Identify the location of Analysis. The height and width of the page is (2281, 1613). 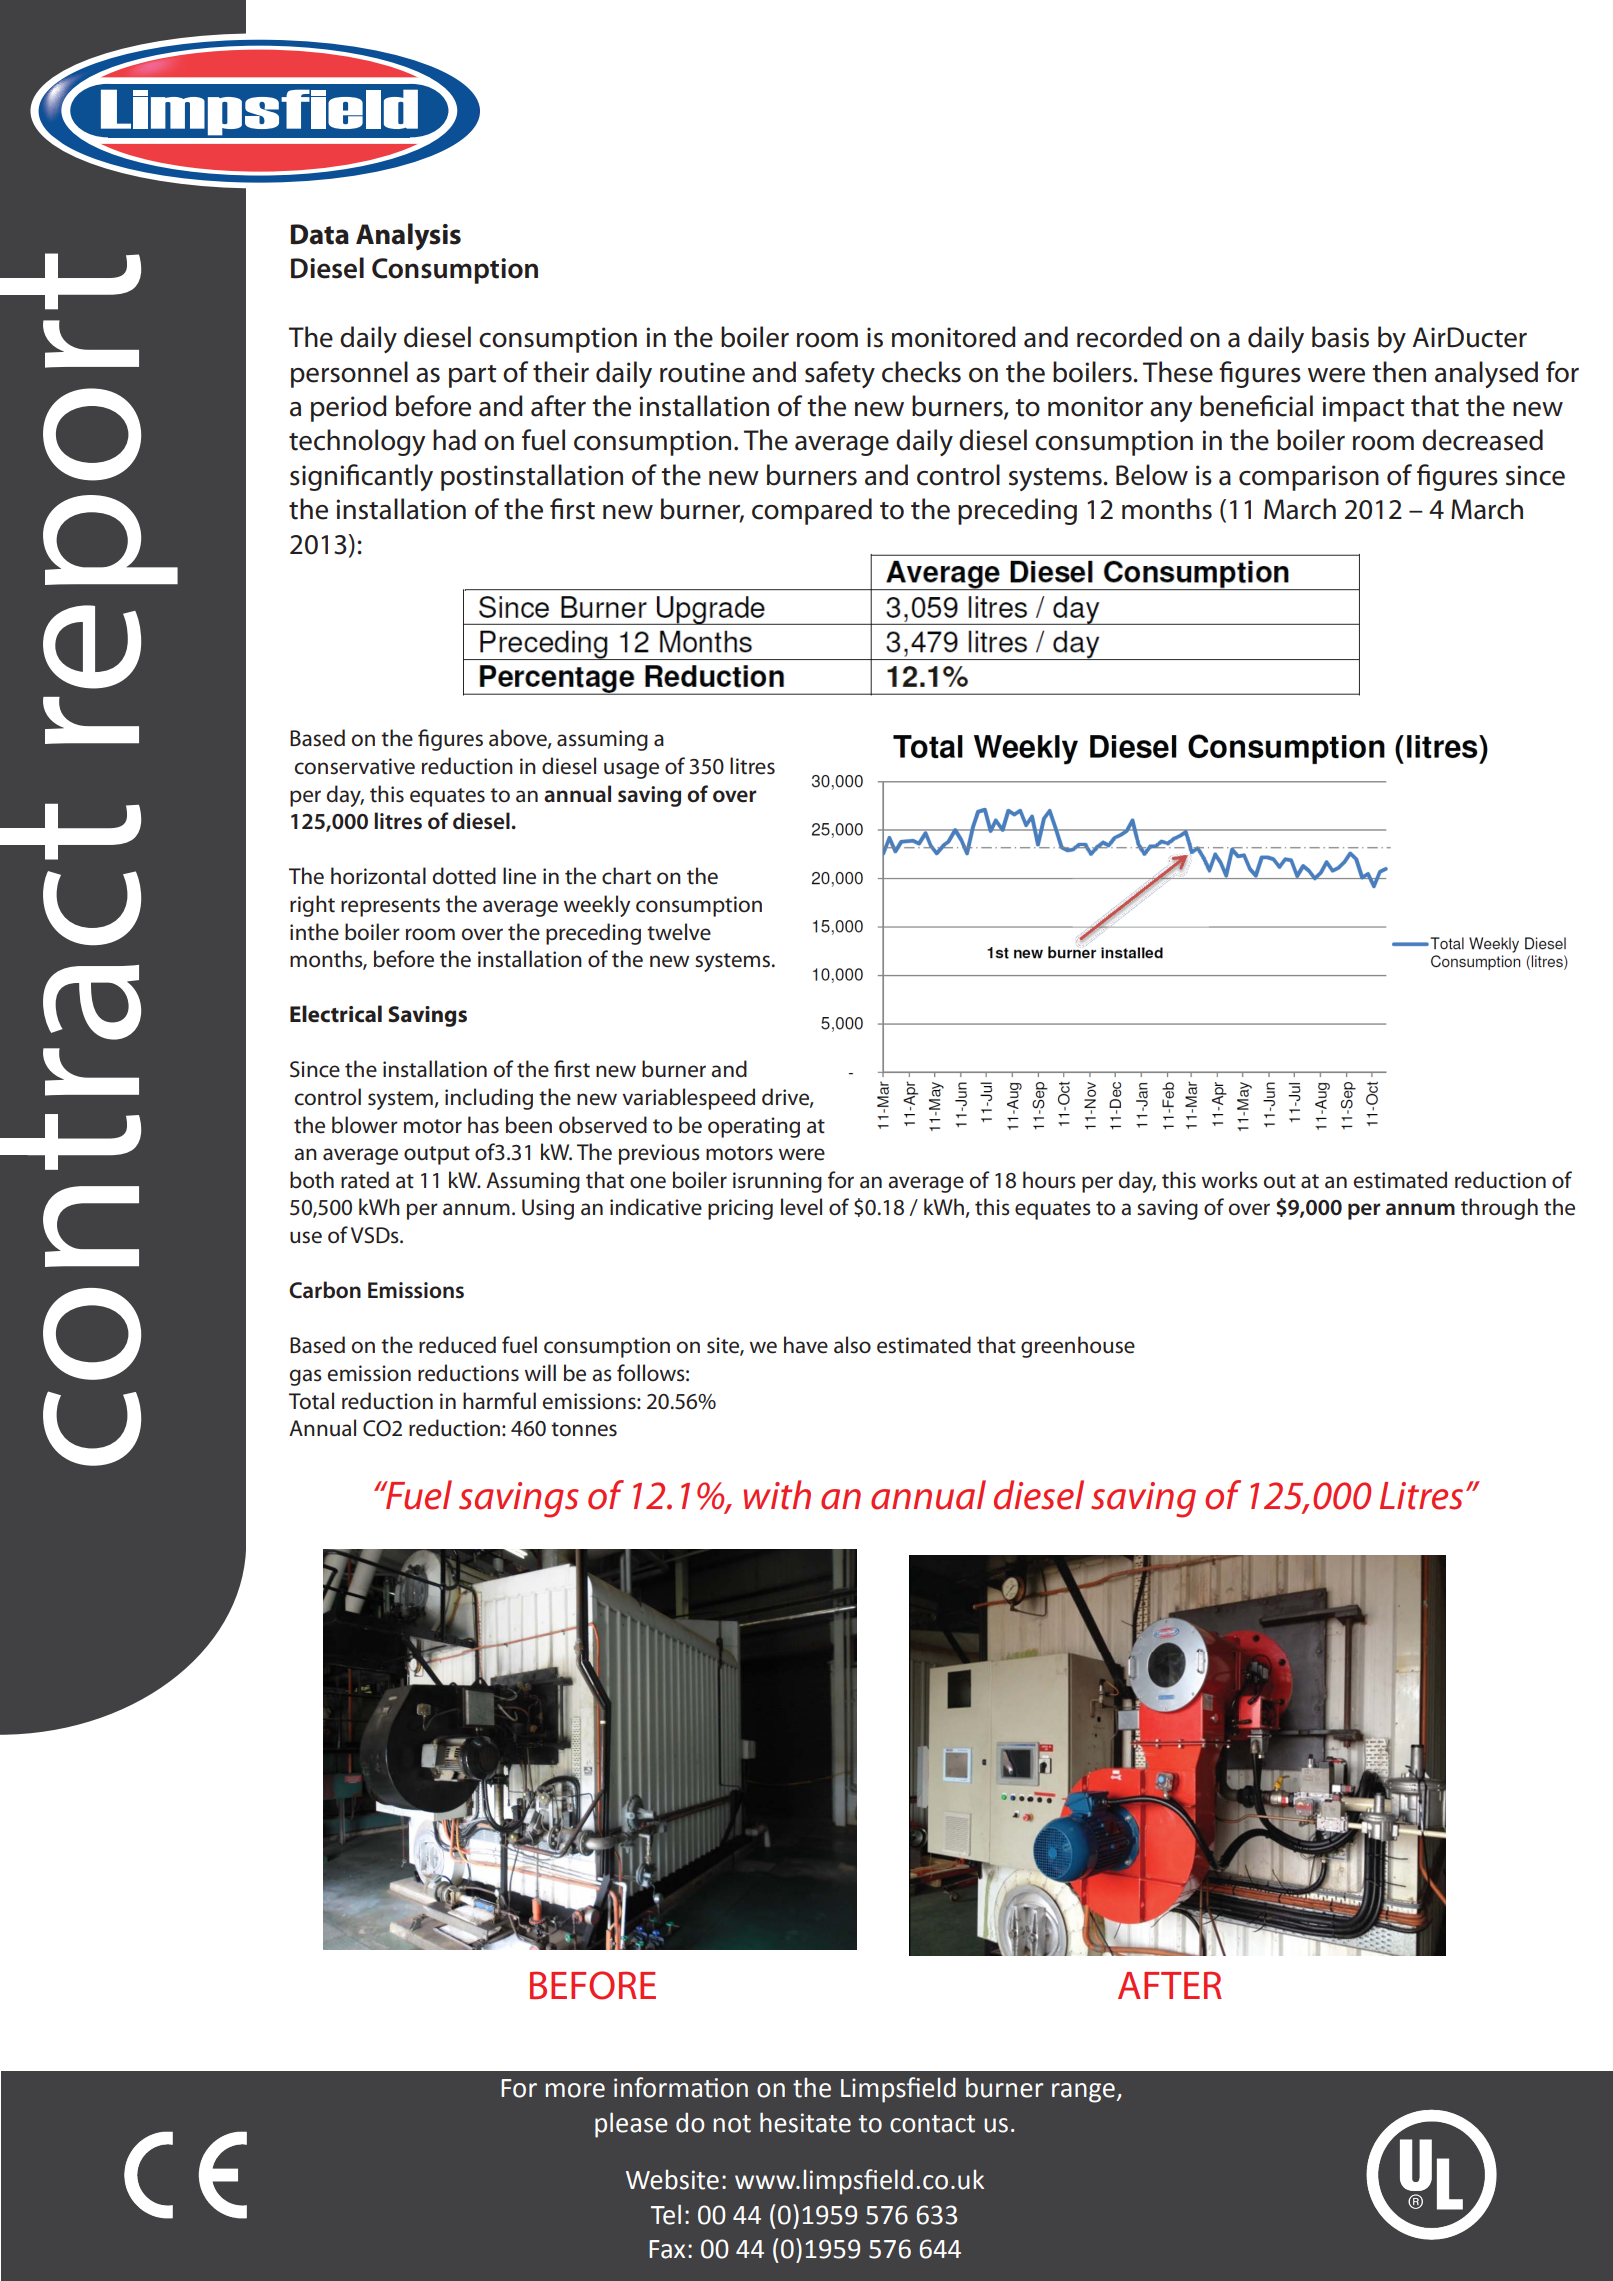
(408, 237).
